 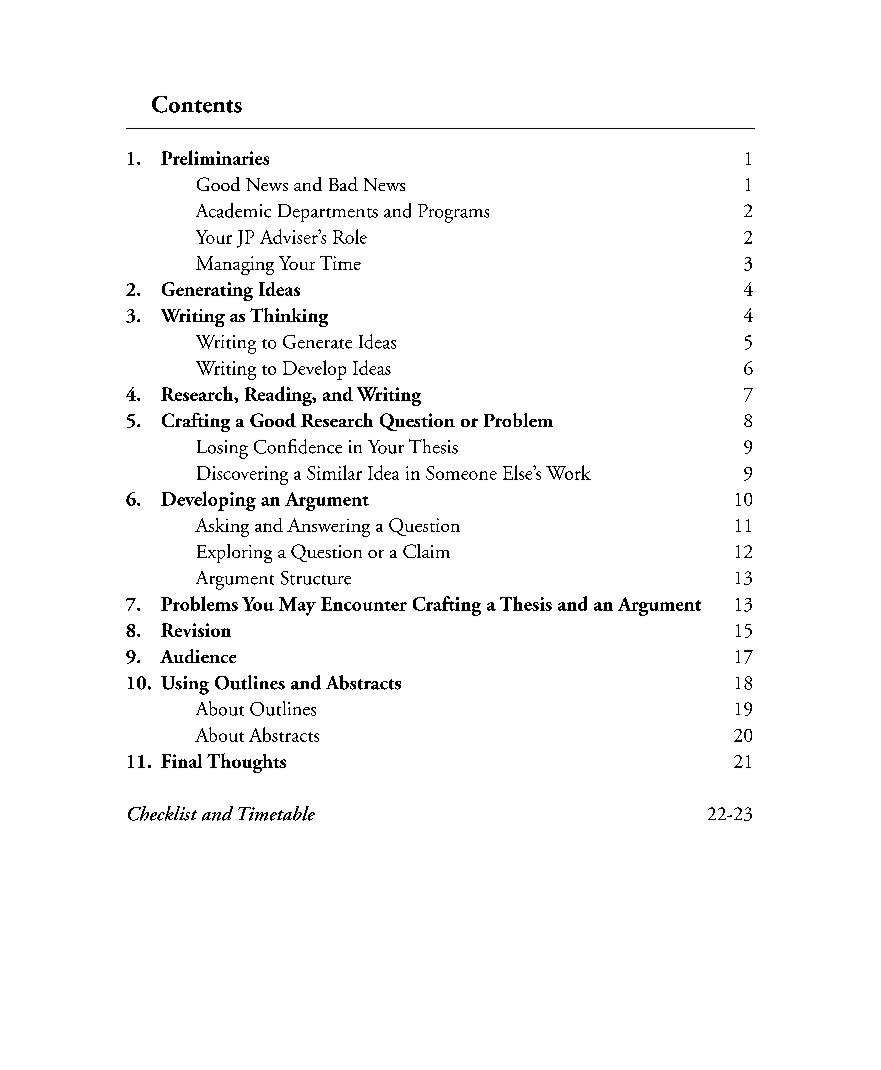 I want to click on Programs, so click(x=453, y=213).
